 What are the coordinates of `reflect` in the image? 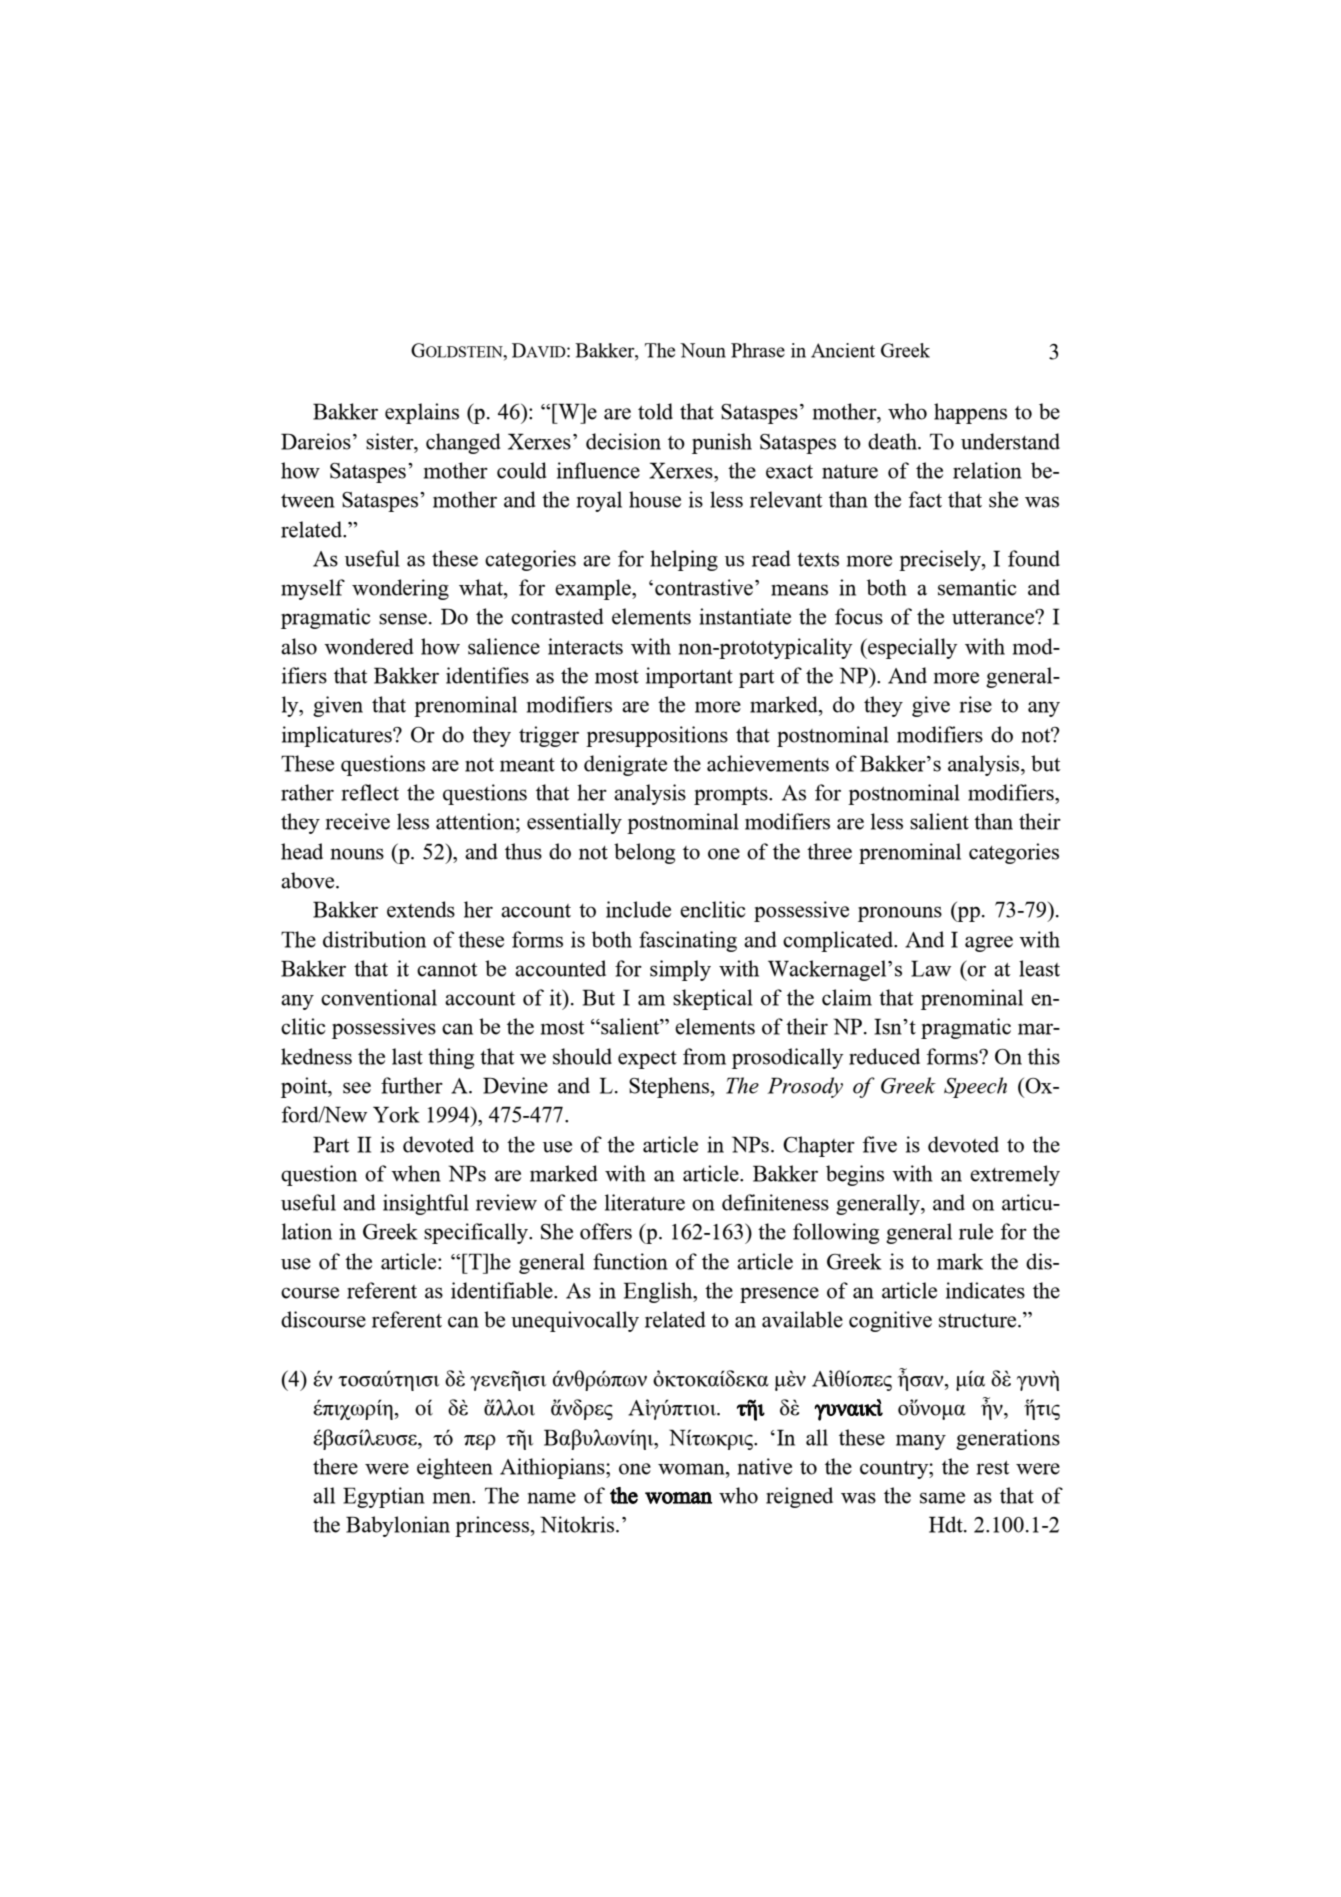 It's located at (370, 792).
